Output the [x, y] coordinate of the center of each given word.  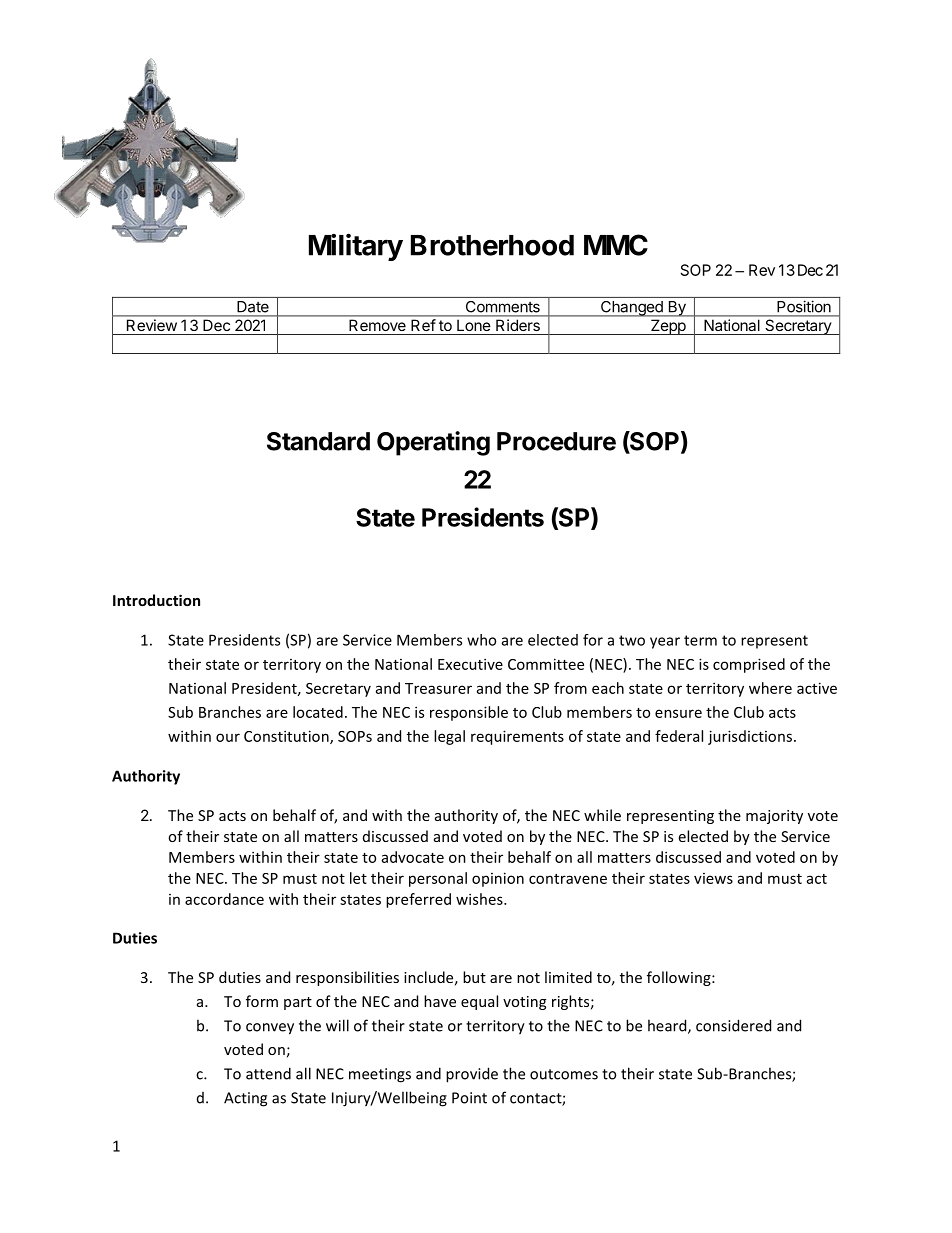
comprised [749, 665]
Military [356, 247]
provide [472, 1075]
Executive [470, 664]
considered [733, 1025]
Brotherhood [492, 245]
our [228, 737]
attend [268, 1073]
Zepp [668, 327]
